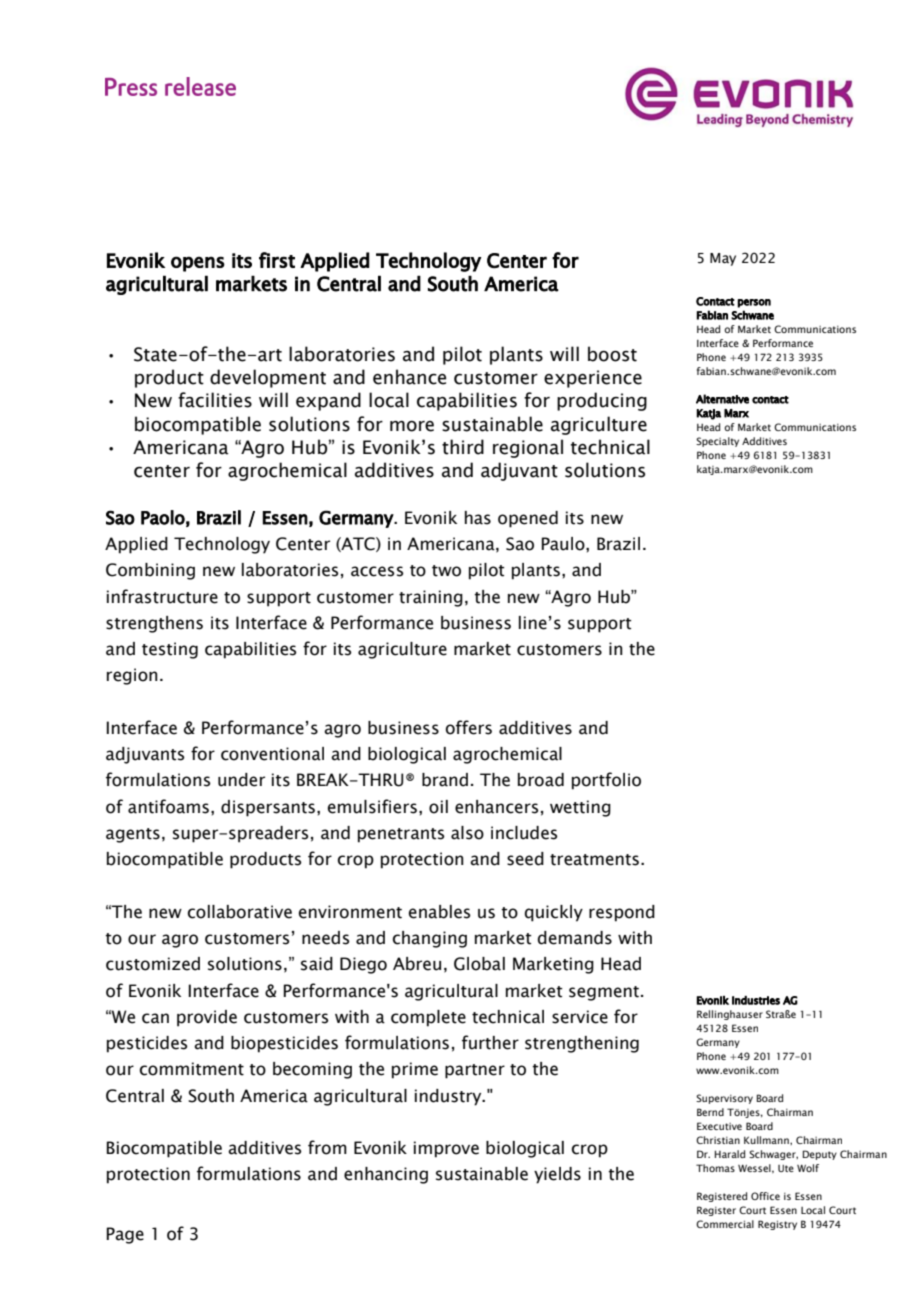  What do you see at coordinates (606, 781) in the screenshot?
I see `portfolio` at bounding box center [606, 781].
